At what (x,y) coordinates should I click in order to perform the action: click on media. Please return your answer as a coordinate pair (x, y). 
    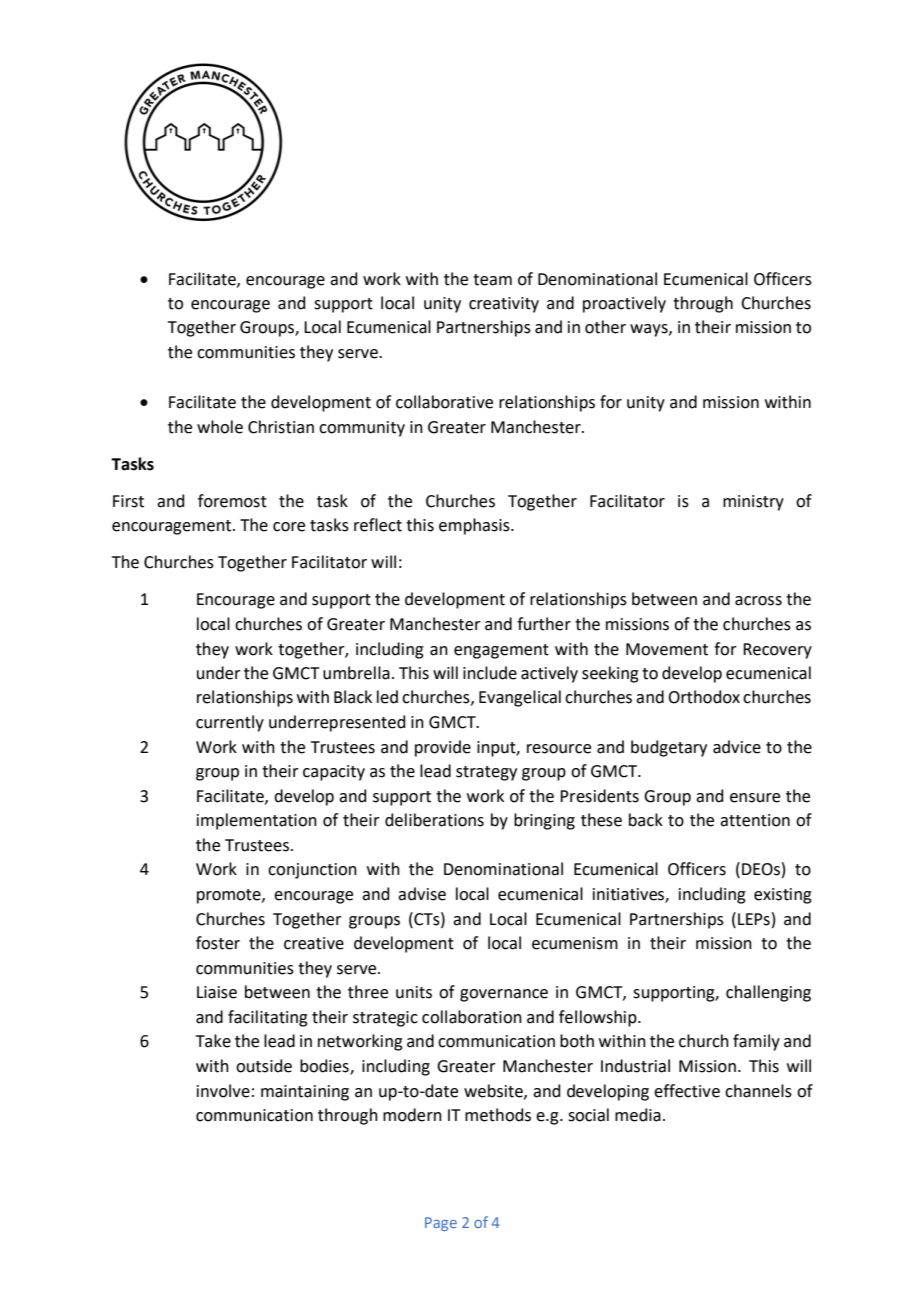
    Looking at the image, I should click on (638, 1115).
